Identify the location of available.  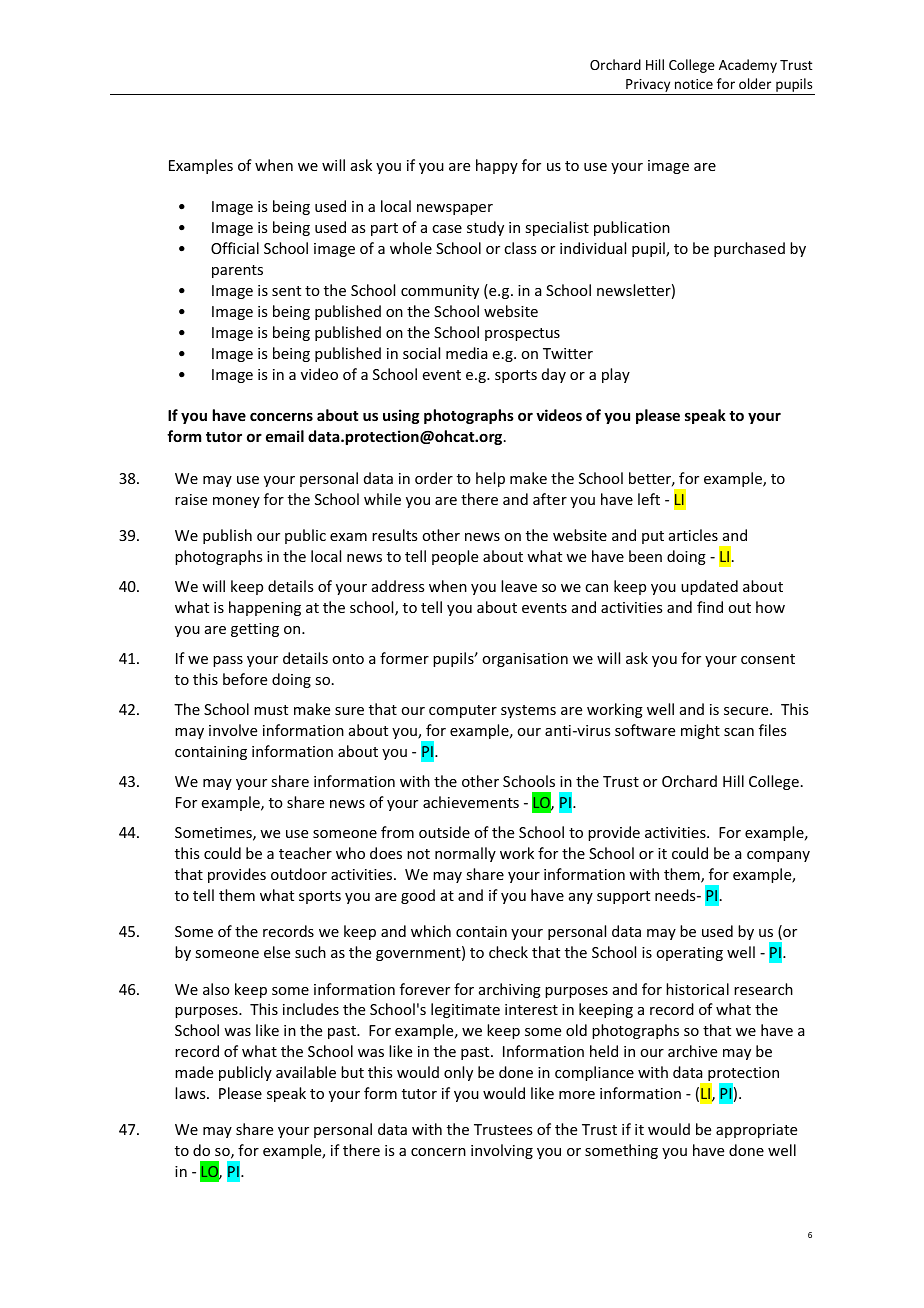
(306, 1072).
